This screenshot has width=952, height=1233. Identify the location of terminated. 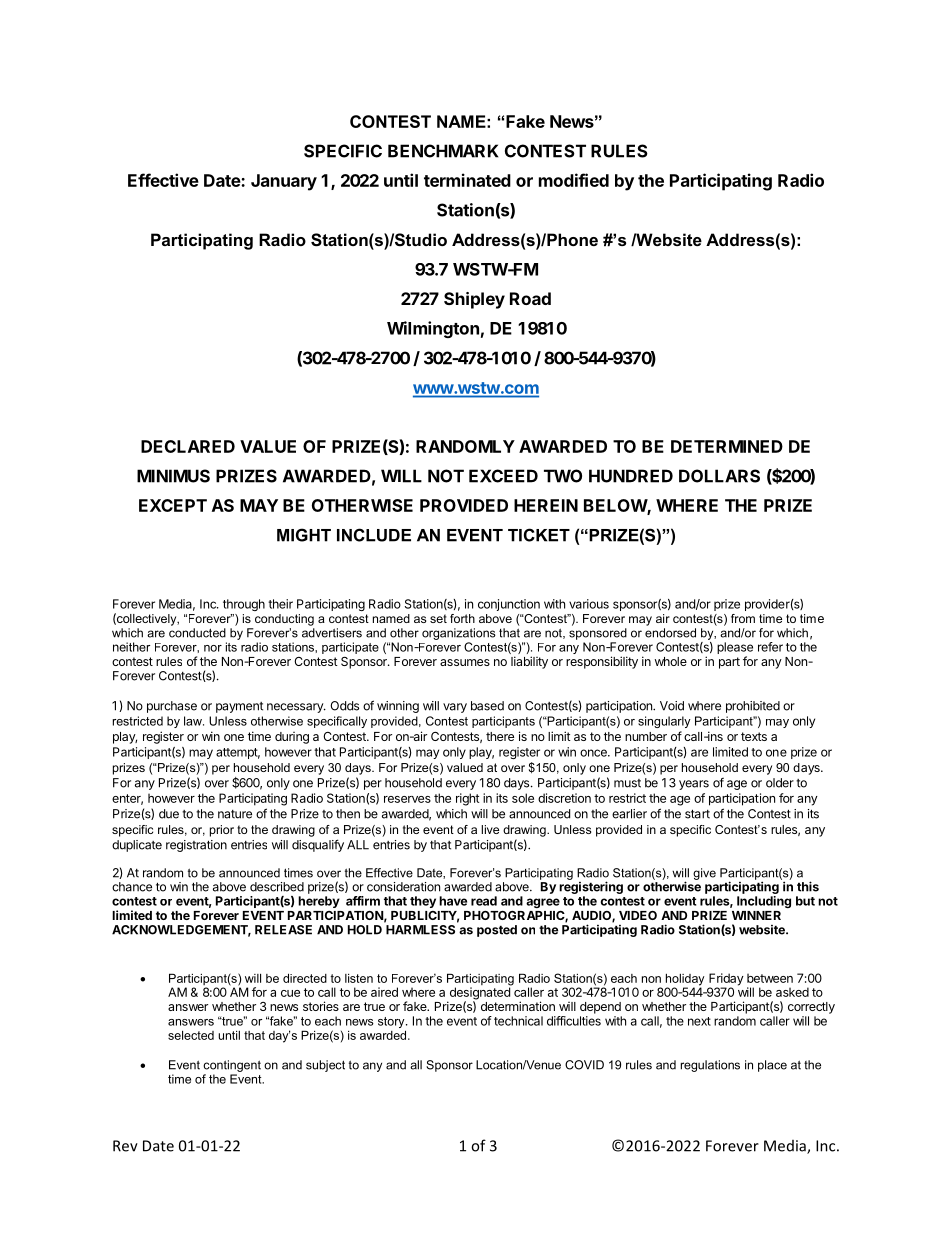
(467, 180).
